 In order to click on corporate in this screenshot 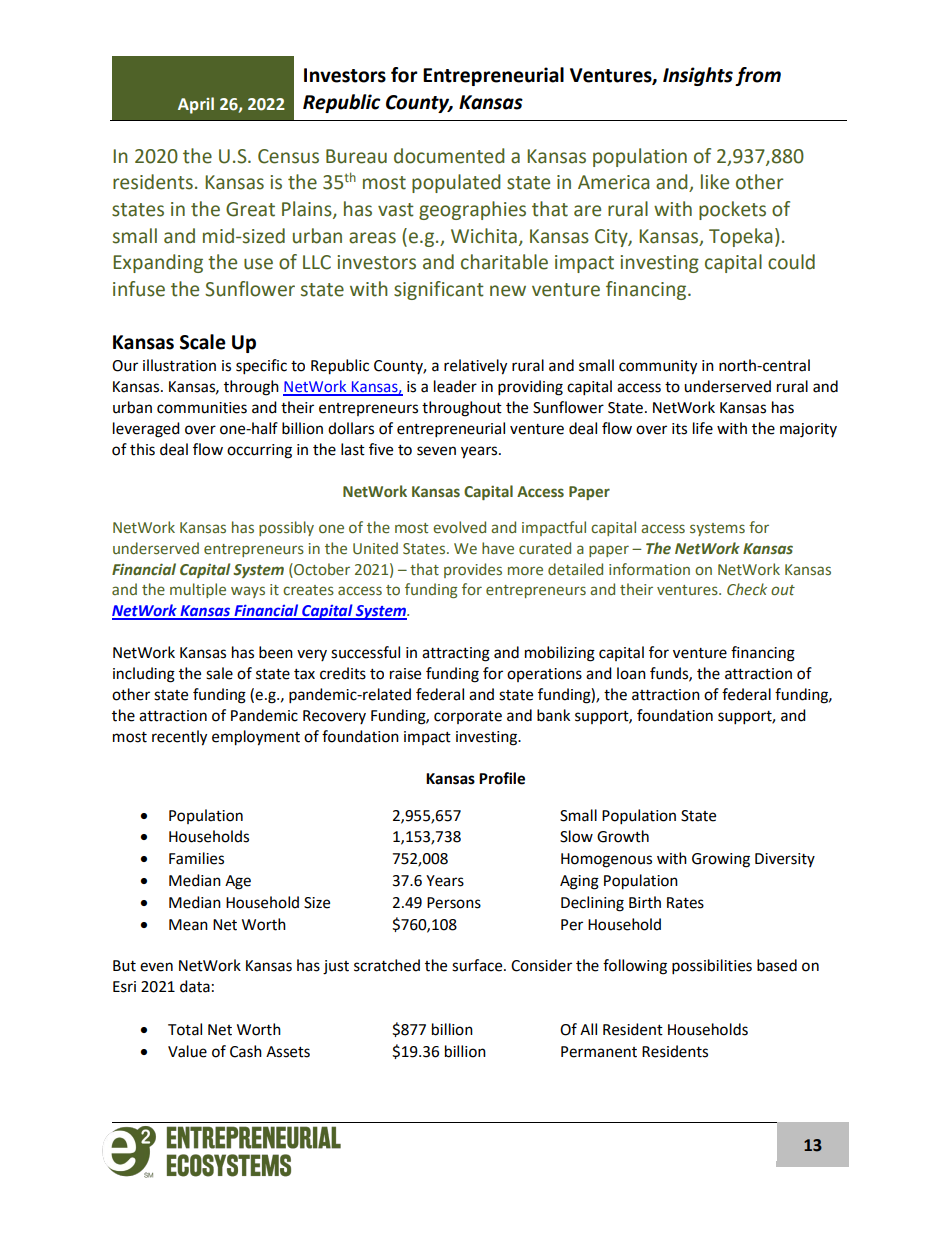, I will do `click(468, 717)`.
